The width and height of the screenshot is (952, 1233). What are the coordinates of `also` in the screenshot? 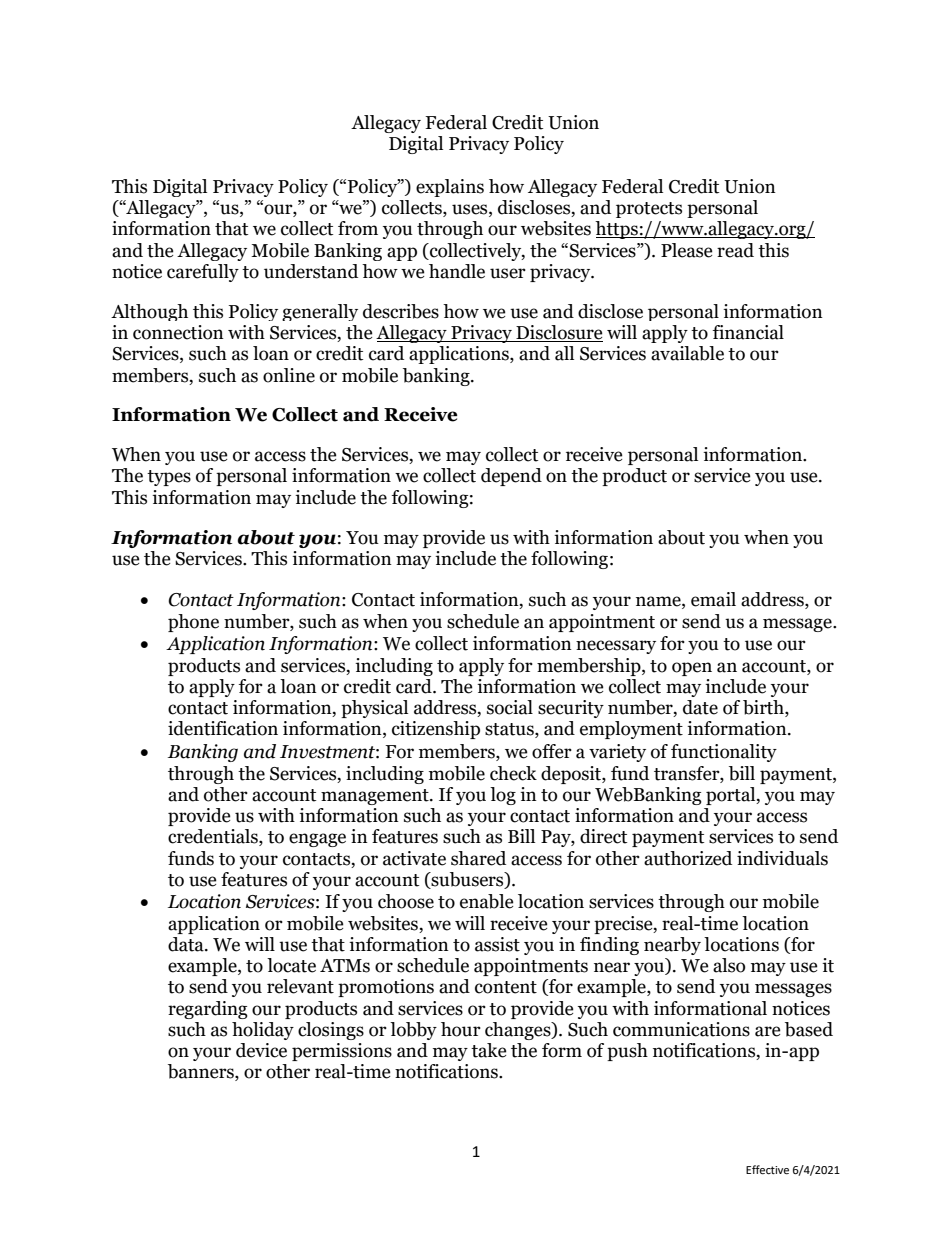 It's located at (729, 965).
